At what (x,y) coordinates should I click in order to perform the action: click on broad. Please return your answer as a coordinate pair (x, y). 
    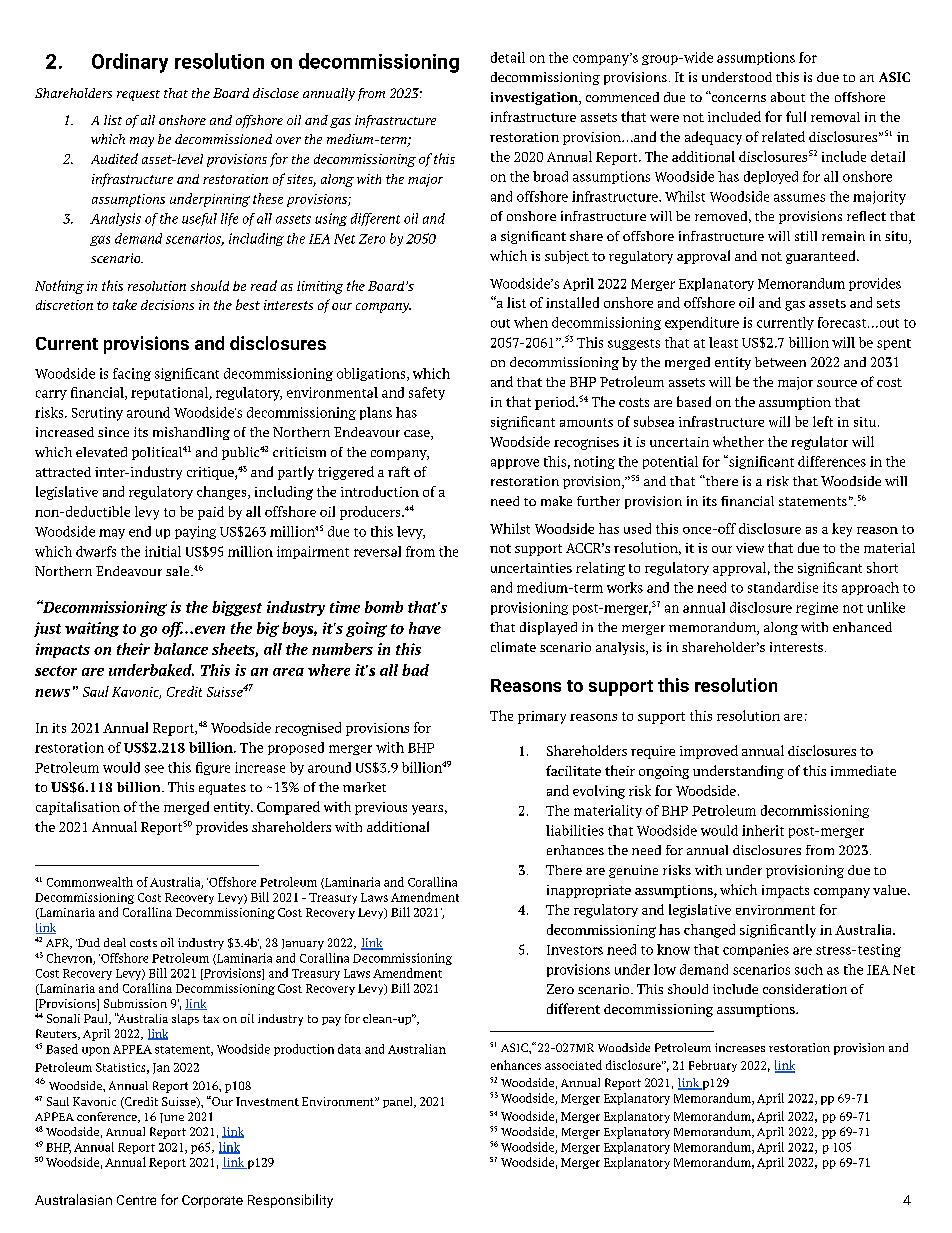
    Looking at the image, I should click on (550, 176).
